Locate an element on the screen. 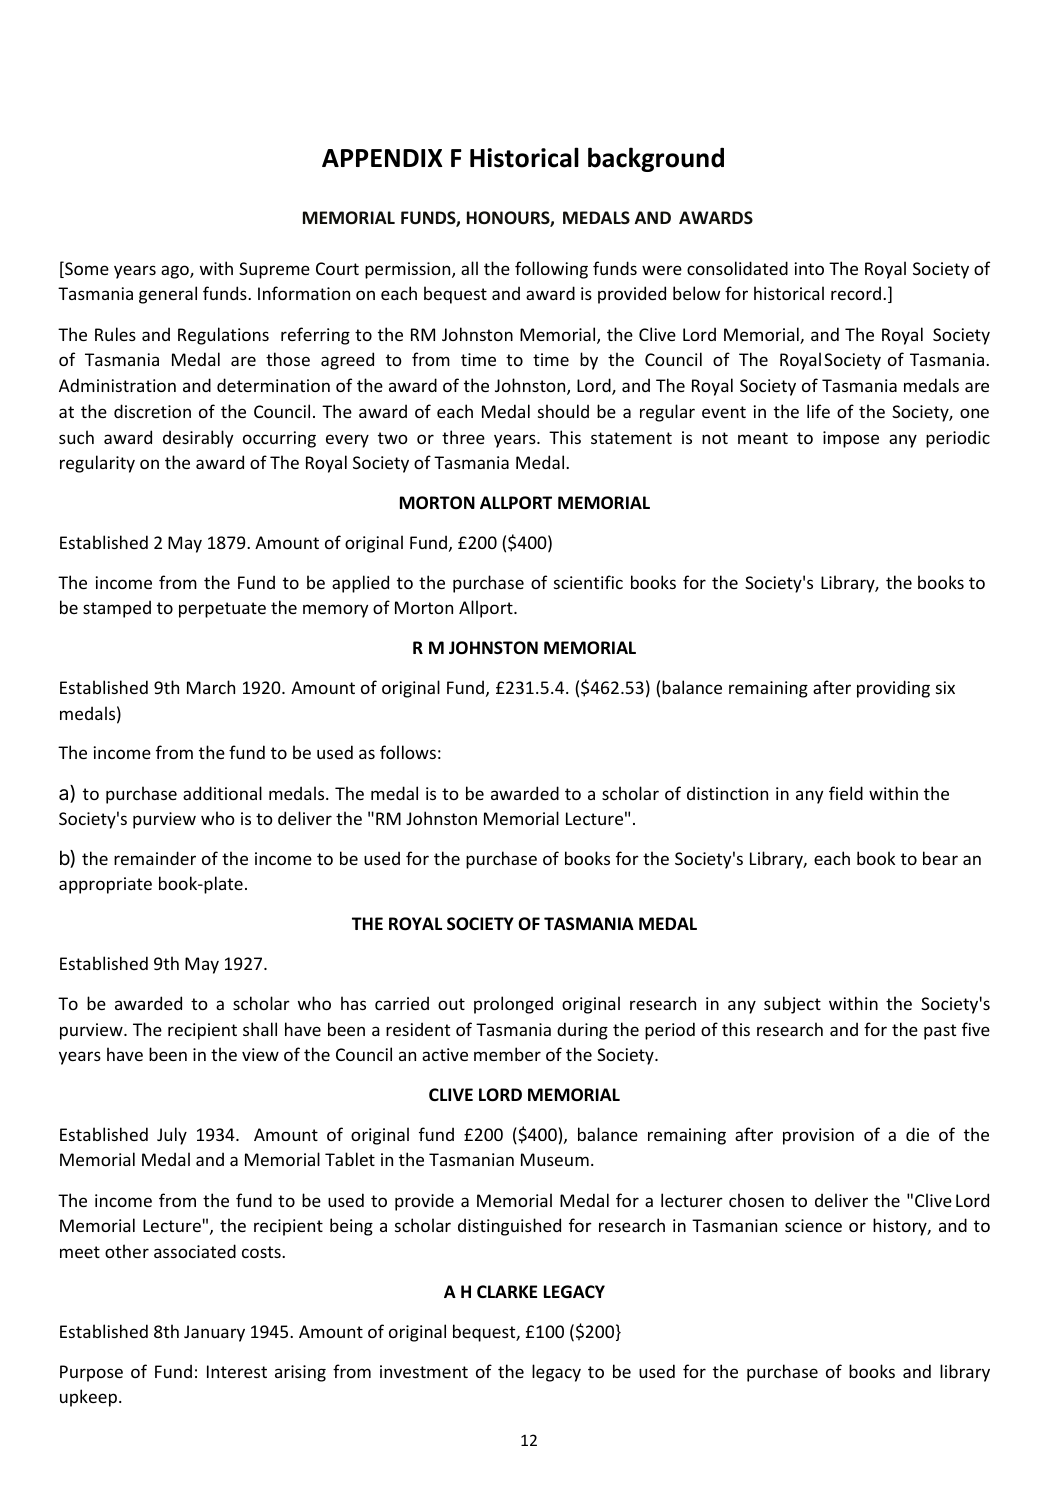 This screenshot has width=1059, height=1496. ago is located at coordinates (176, 272).
